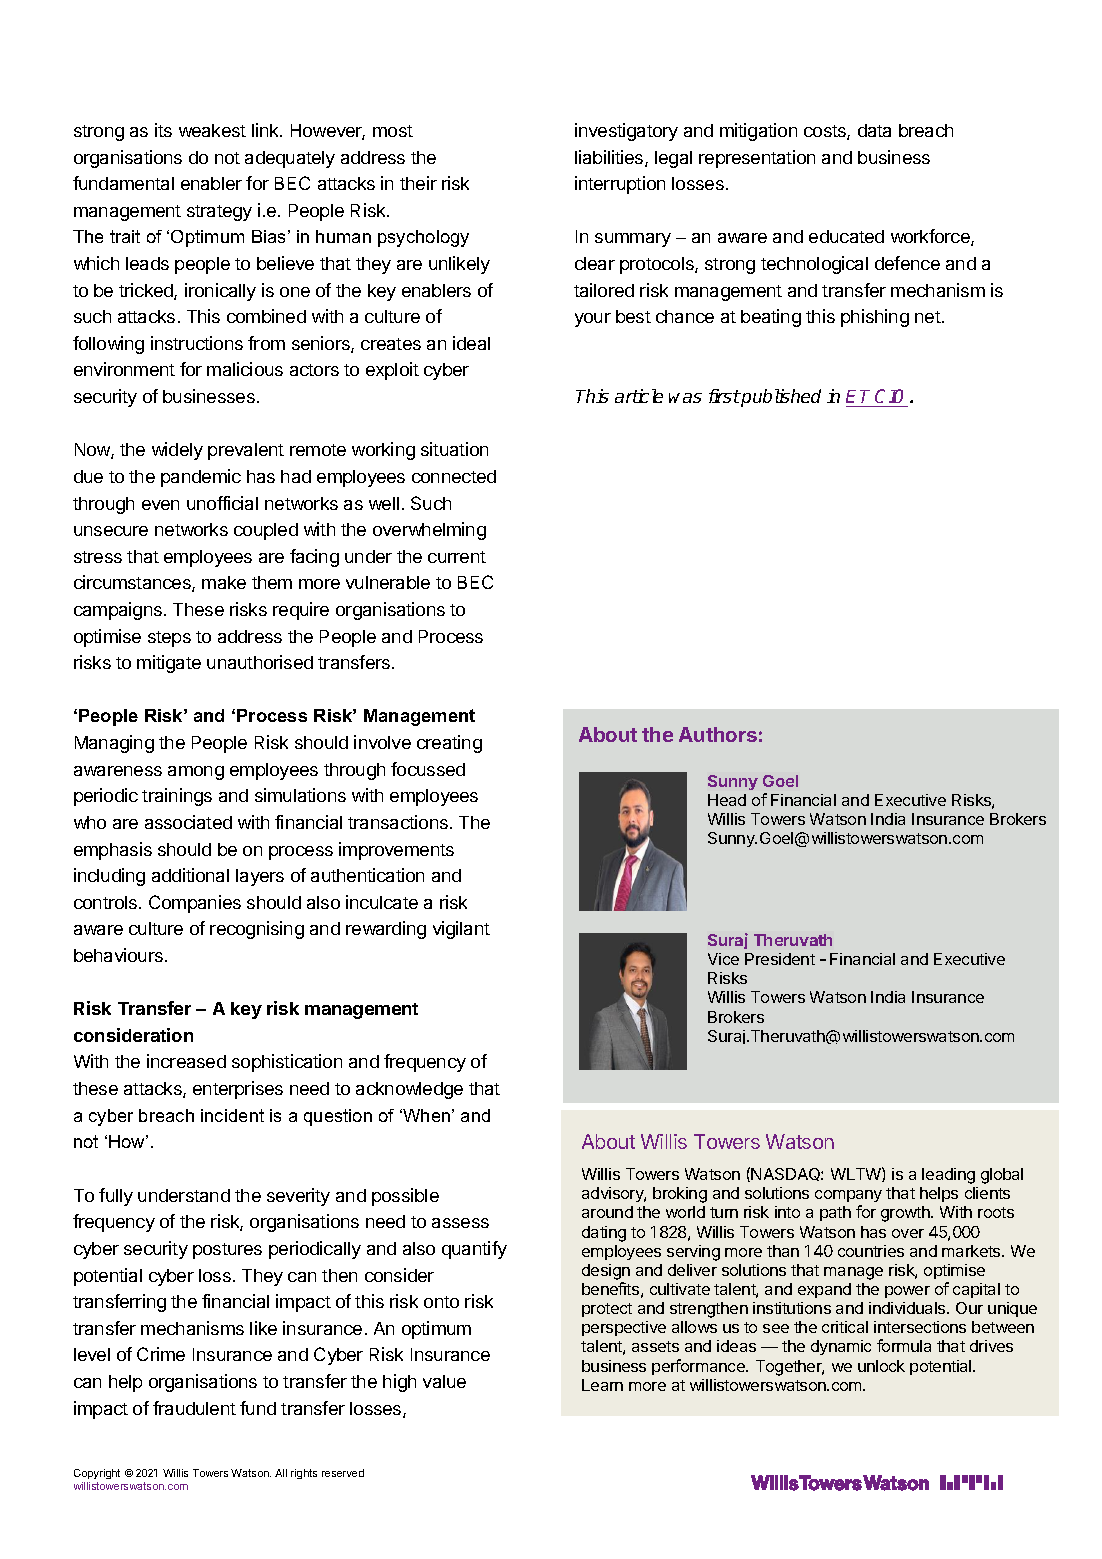  What do you see at coordinates (449, 744) in the screenshot?
I see `creating` at bounding box center [449, 744].
